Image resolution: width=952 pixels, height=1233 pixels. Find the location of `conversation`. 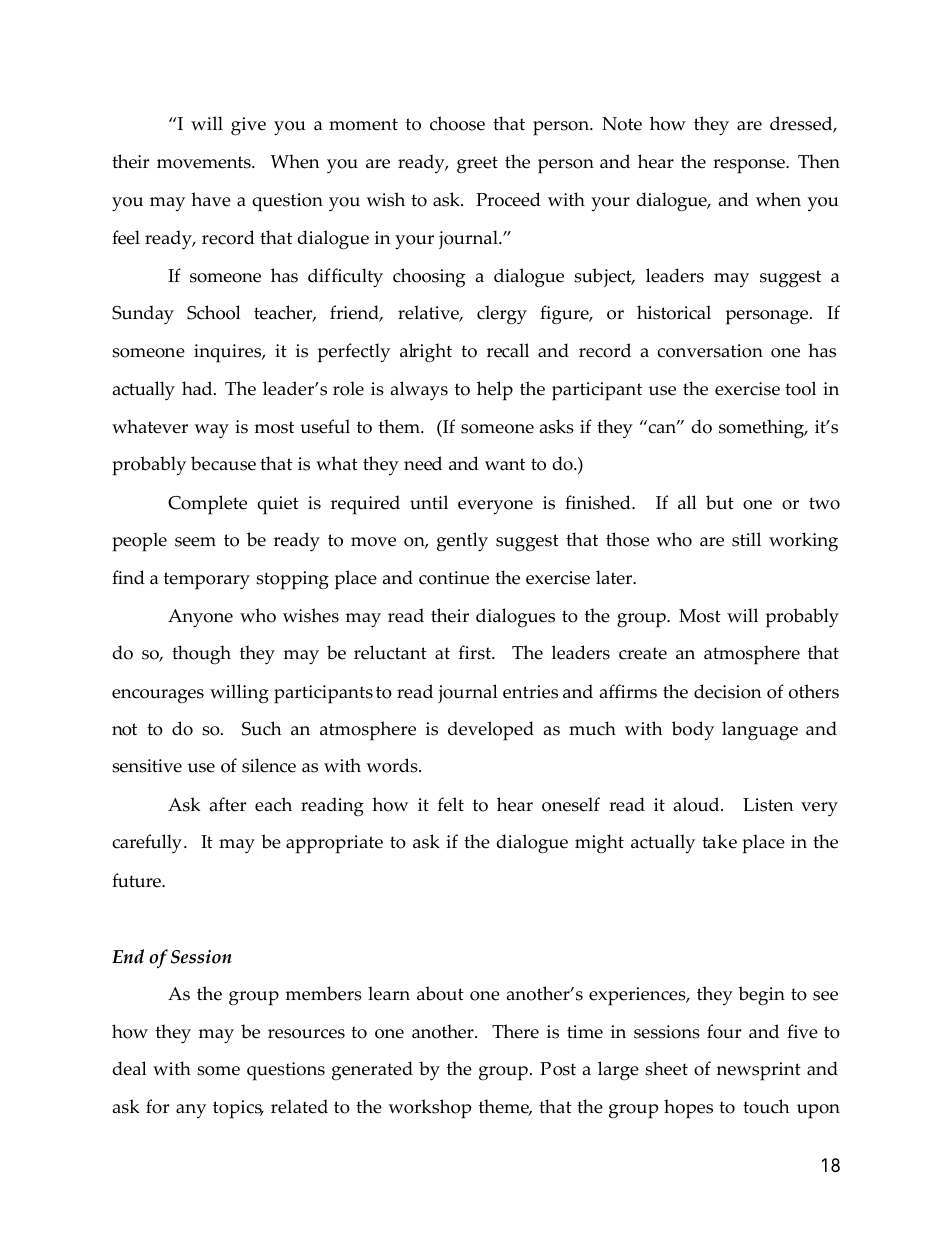

conversation is located at coordinates (710, 351).
